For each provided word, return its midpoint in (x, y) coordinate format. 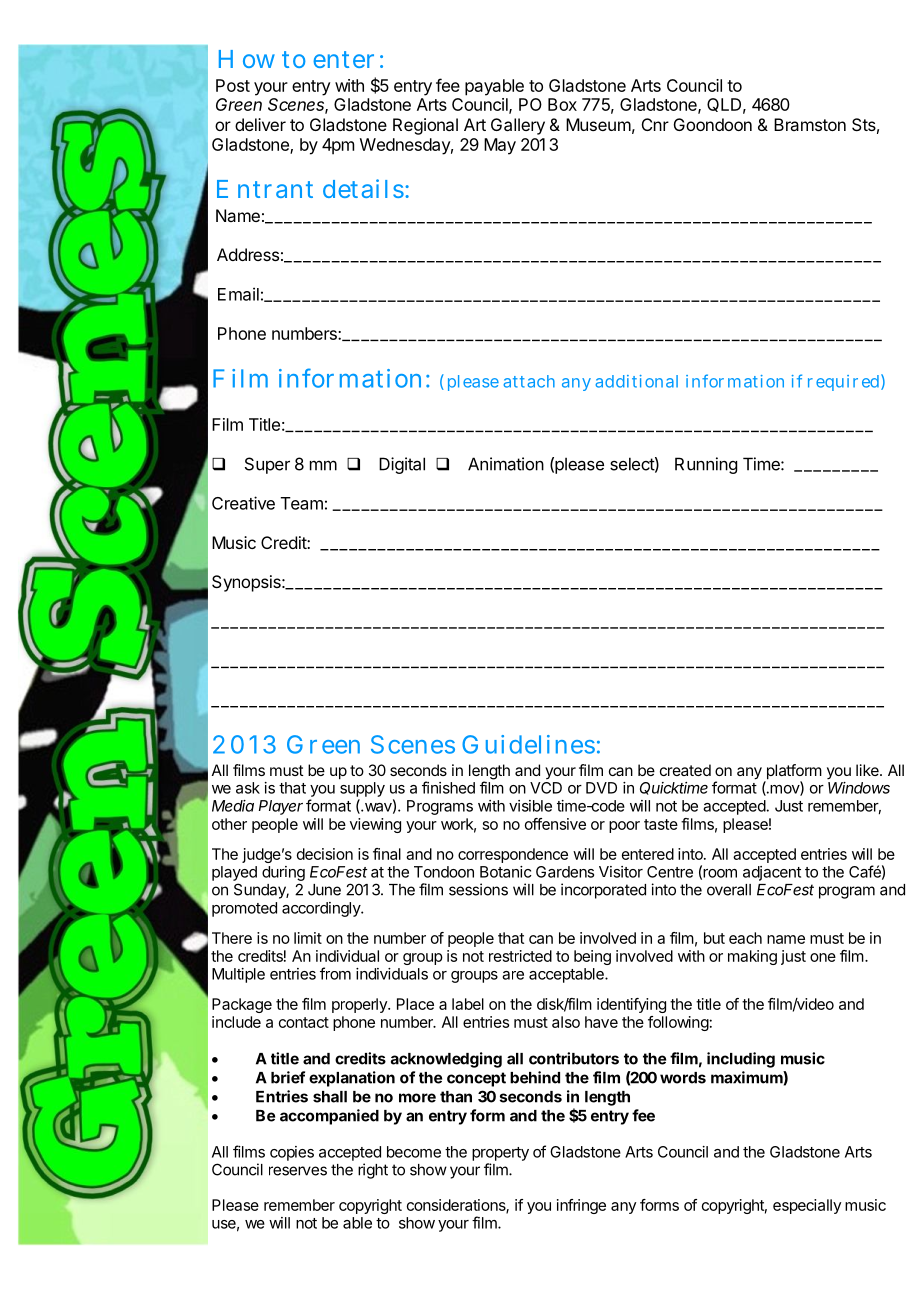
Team (302, 503)
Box (562, 104)
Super (267, 465)
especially (807, 1206)
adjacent (772, 873)
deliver (260, 124)
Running (706, 465)
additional (636, 381)
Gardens (565, 872)
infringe (581, 1206)
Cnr (655, 124)
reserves (298, 1171)
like (868, 770)
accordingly (322, 909)
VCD (546, 788)
